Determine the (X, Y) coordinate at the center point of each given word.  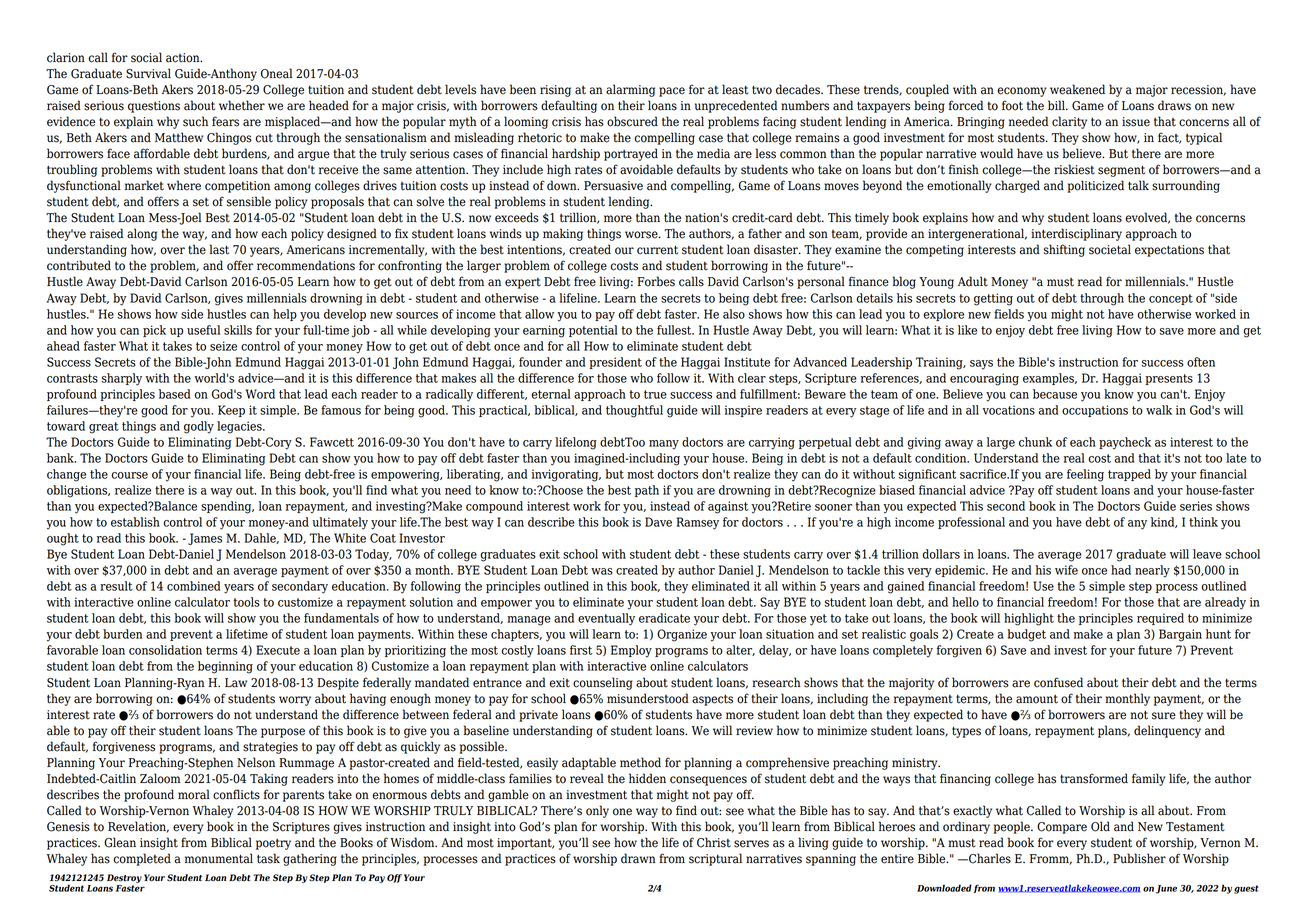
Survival (148, 73)
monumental (219, 858)
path (647, 491)
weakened (1077, 89)
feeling (1085, 475)
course (129, 475)
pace (672, 92)
